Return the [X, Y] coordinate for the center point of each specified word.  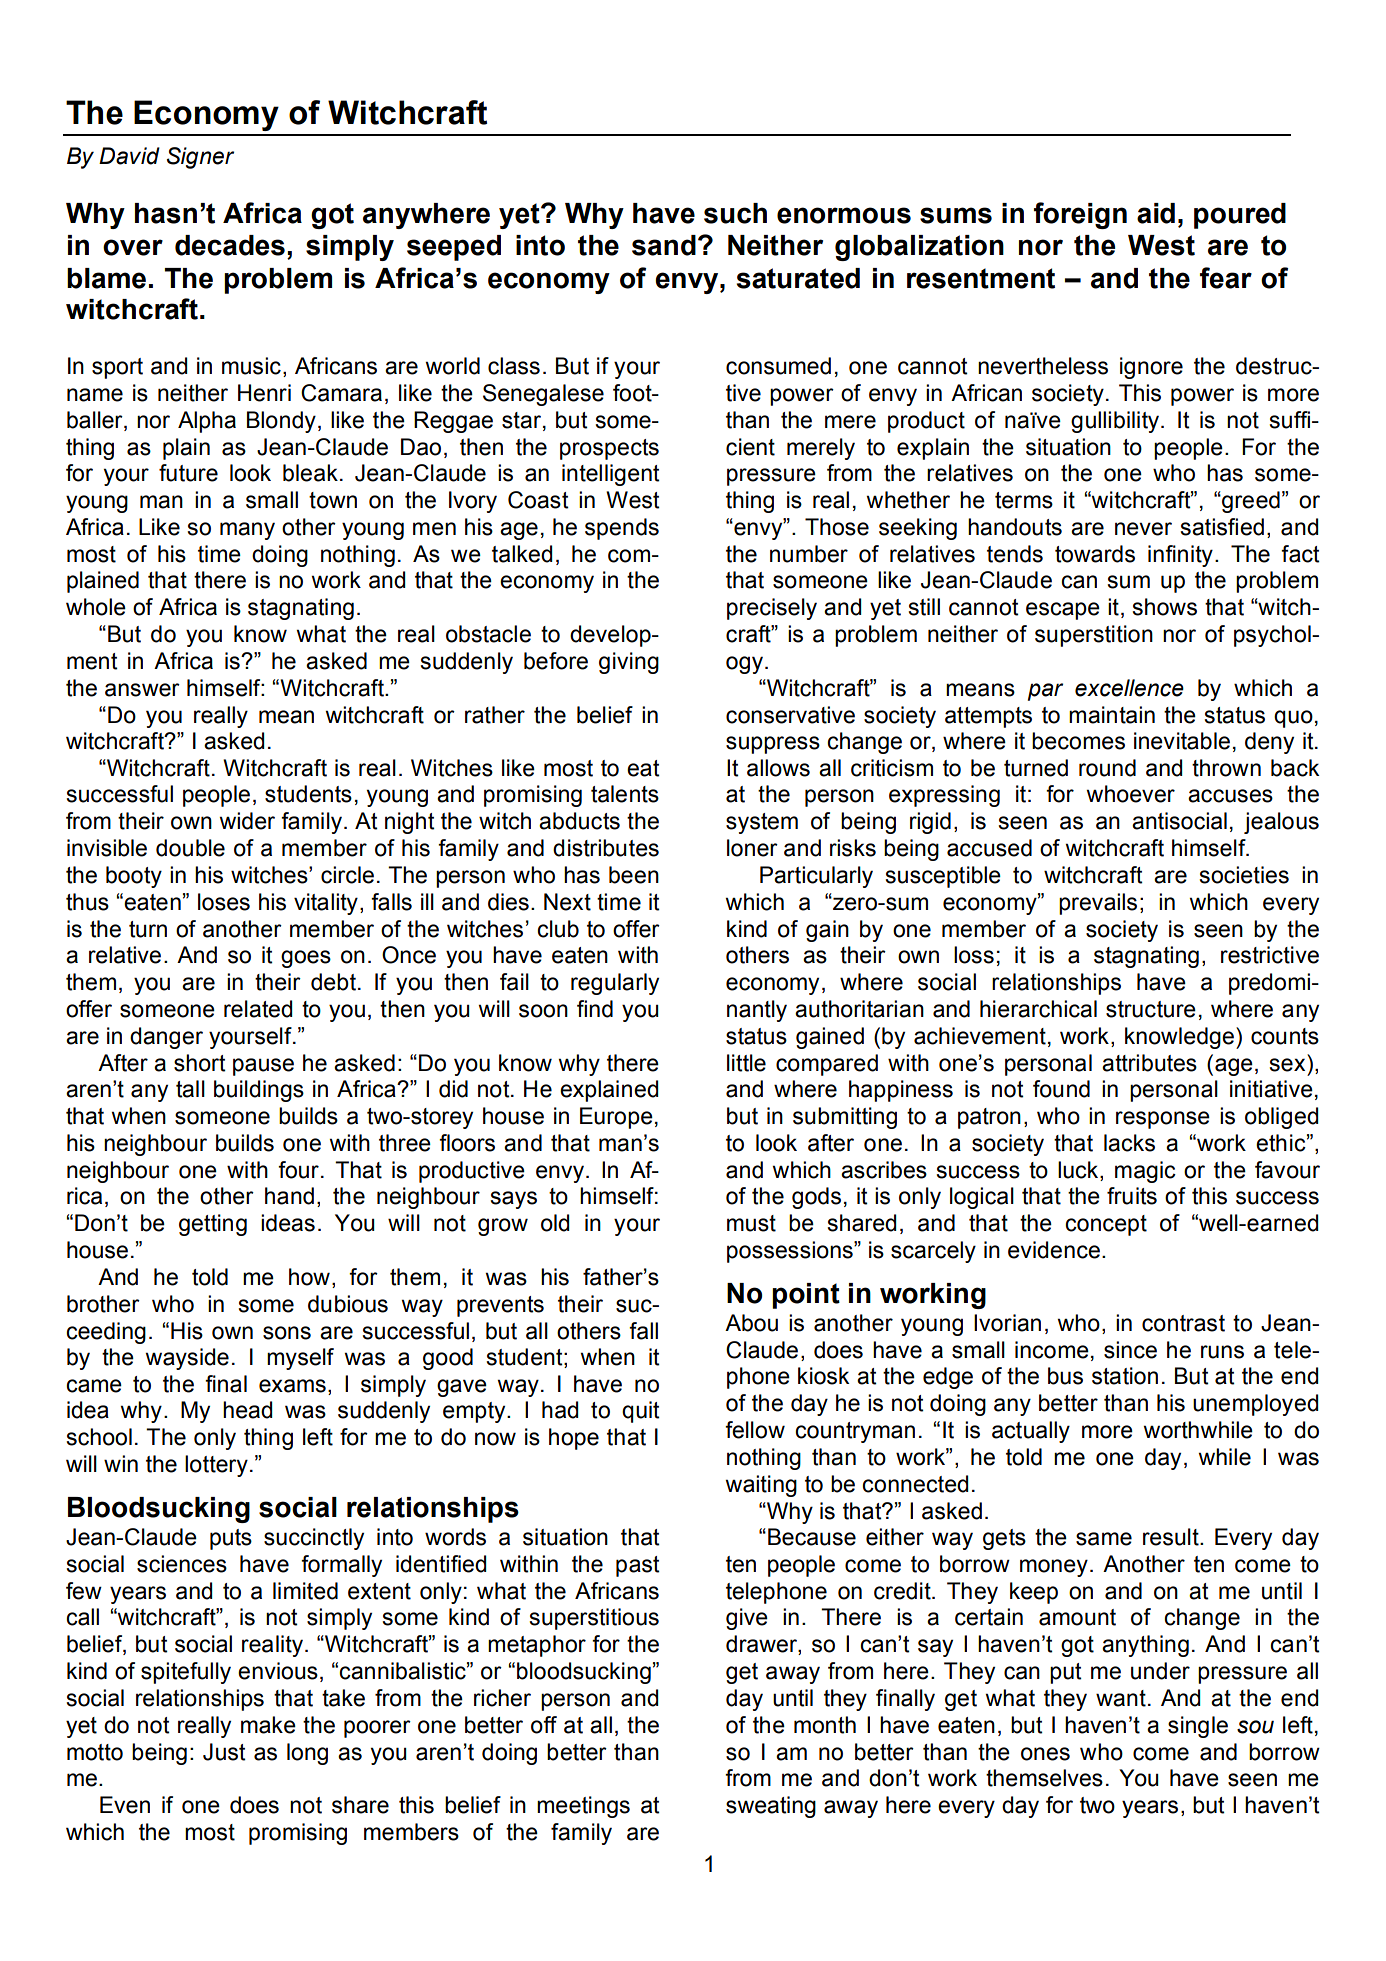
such [735, 213]
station [1125, 1376]
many [247, 531]
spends [622, 529]
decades [230, 245]
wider [247, 821]
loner [752, 848]
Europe [616, 1118]
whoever [1130, 794]
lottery [216, 1466]
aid [1156, 213]
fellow [755, 1430]
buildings [259, 1091]
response [1163, 1120]
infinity [1180, 556]
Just [224, 1752]
